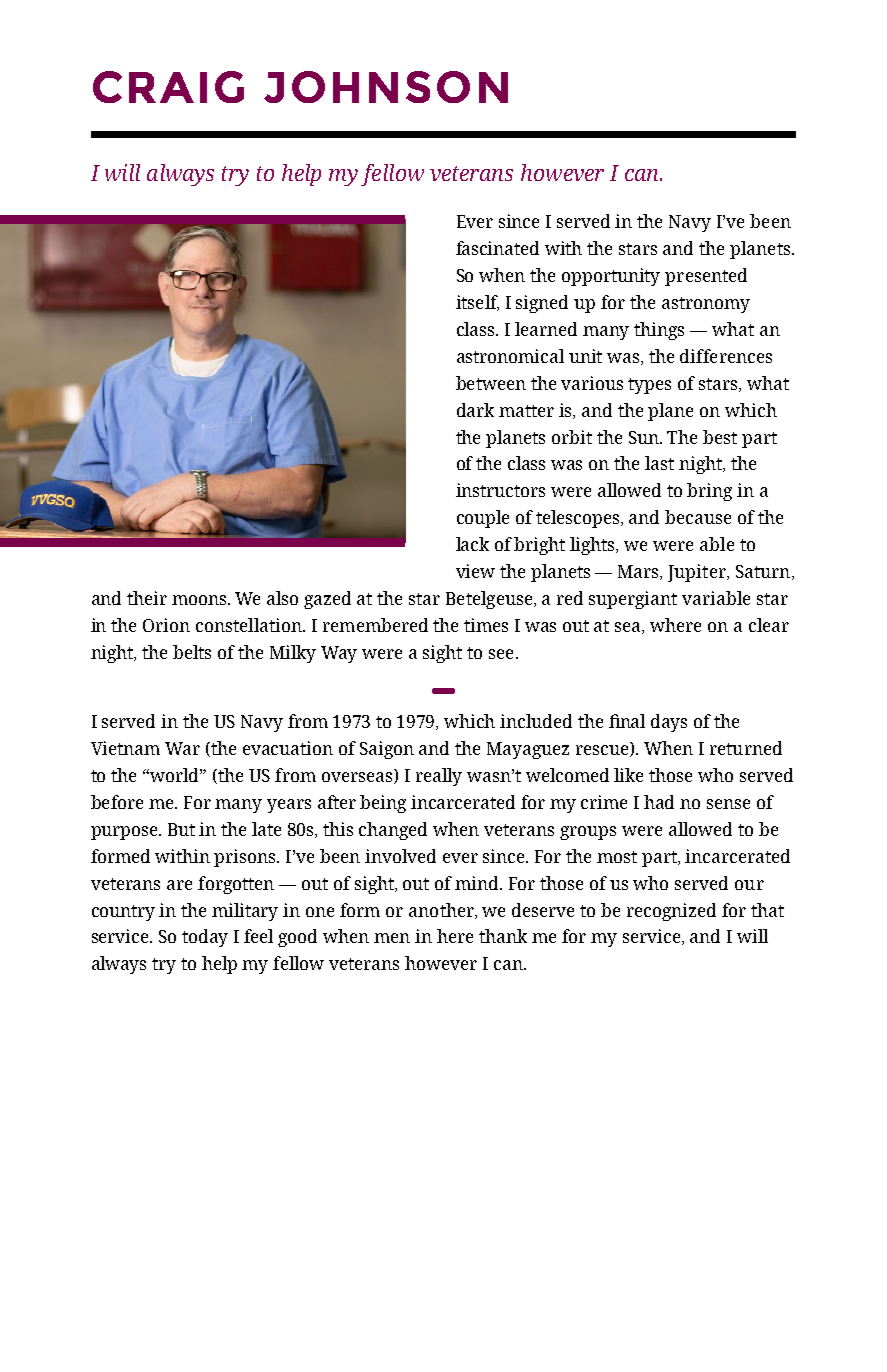 Image resolution: width=887 pixels, height=1372 pixels. I want to click on JOHNSON, so click(386, 87).
